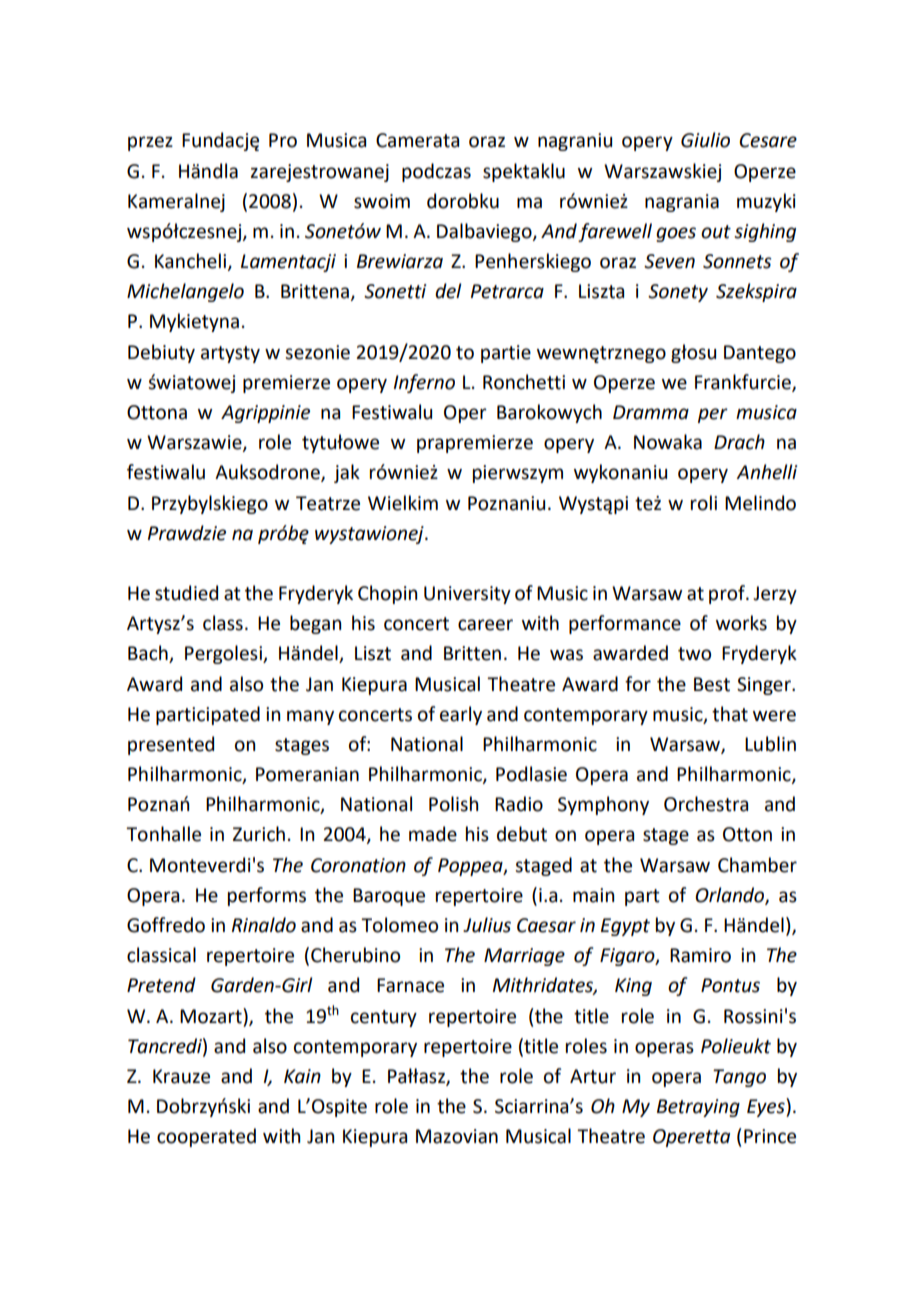 This screenshot has width=924, height=1305. I want to click on Giulio, so click(705, 140).
